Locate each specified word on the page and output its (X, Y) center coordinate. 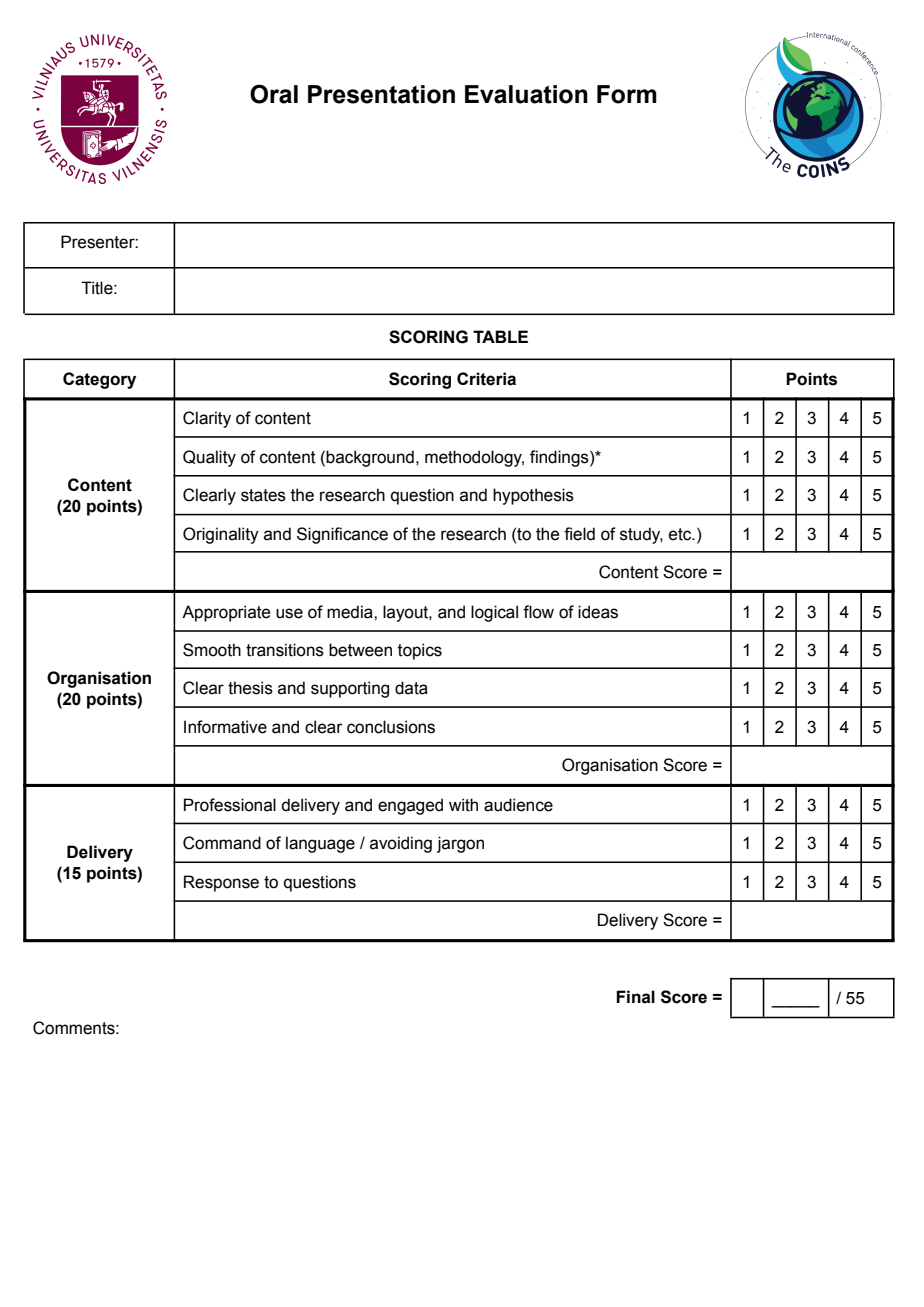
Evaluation (526, 94)
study (641, 535)
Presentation (381, 94)
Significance (342, 535)
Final (635, 997)
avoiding (401, 844)
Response (221, 883)
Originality (221, 535)
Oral (274, 94)
